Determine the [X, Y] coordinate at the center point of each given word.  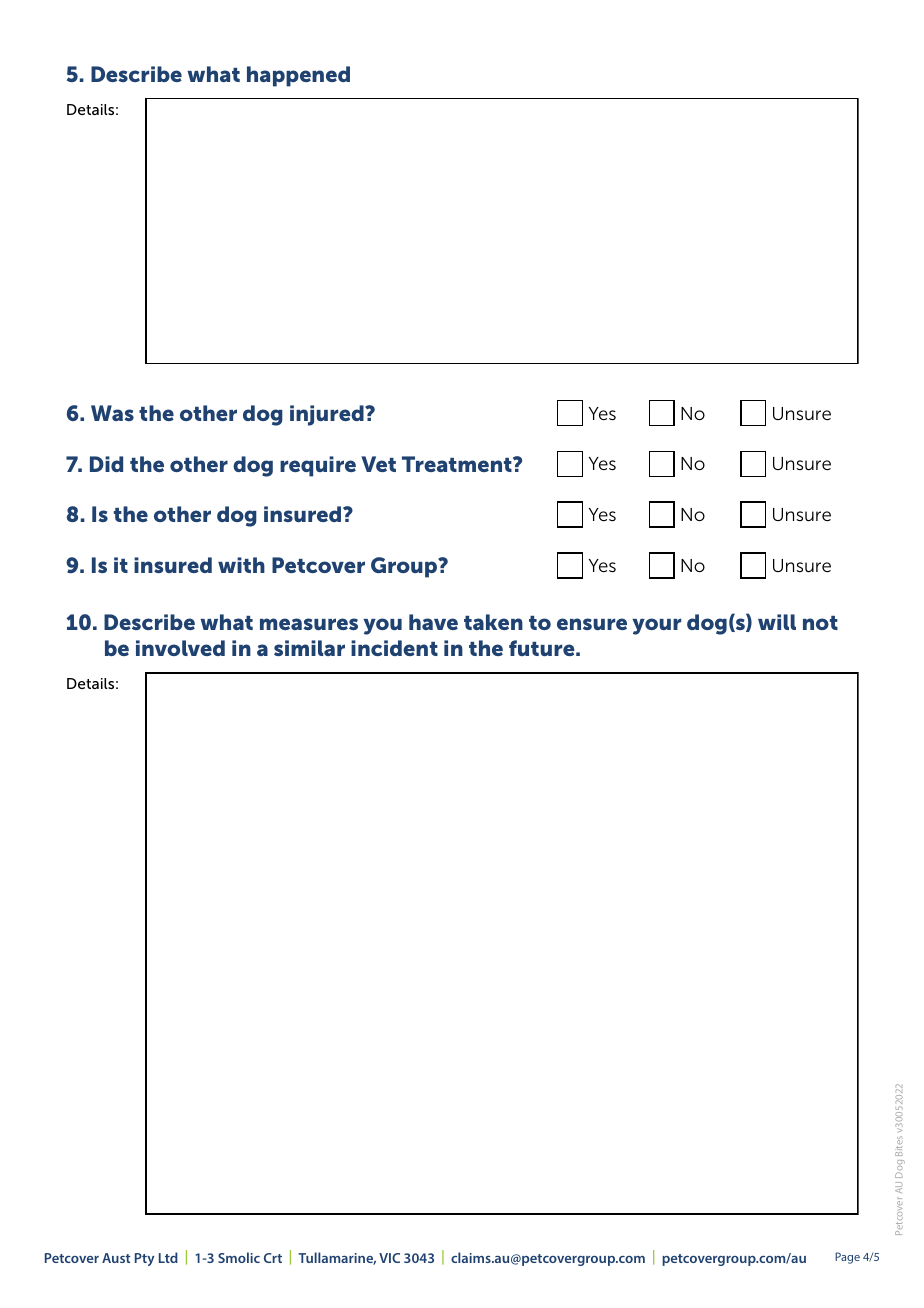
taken [493, 622]
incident [394, 648]
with [241, 565]
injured [328, 415]
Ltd [168, 1257]
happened [298, 76]
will [777, 622]
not [820, 623]
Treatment [458, 464]
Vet [378, 464]
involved [180, 648]
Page [847, 1258]
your [656, 626]
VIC [389, 1258]
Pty [144, 1259]
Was [112, 413]
